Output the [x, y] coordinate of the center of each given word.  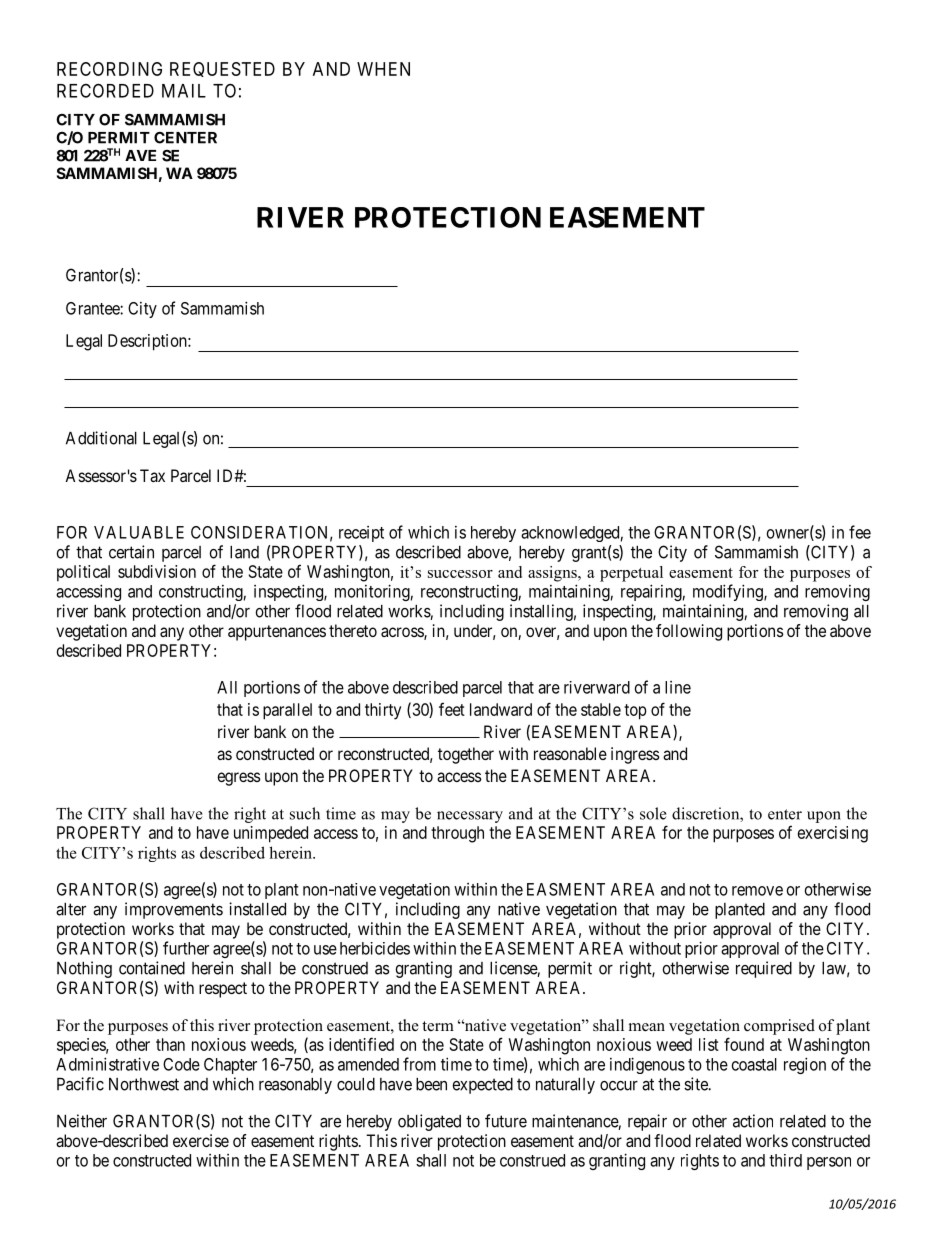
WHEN [383, 69]
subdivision [157, 571]
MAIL [184, 91]
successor [460, 574]
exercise [201, 1140]
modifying [729, 592]
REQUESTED [222, 69]
